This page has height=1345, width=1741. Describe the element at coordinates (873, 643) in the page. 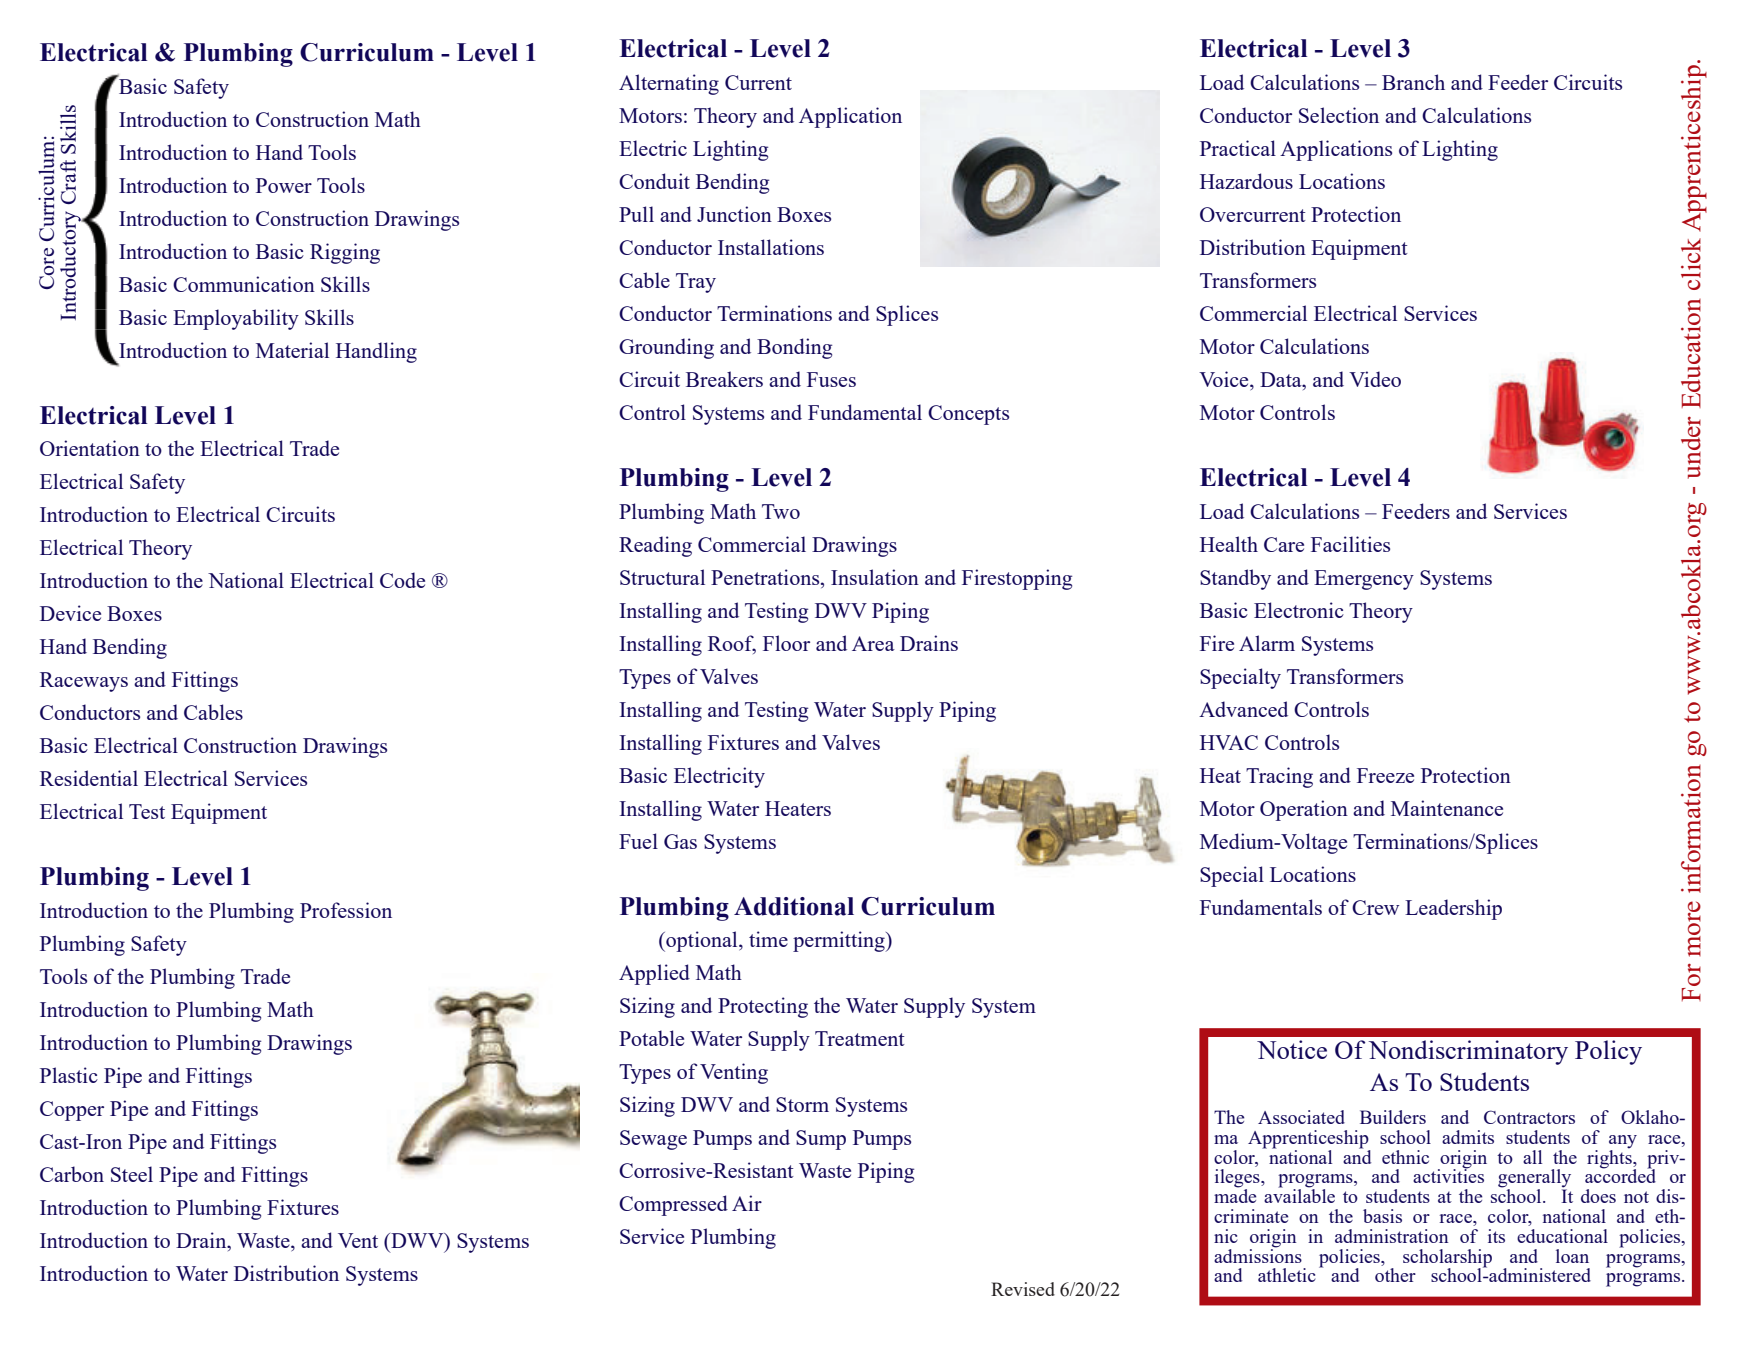

I see `Area` at that location.
